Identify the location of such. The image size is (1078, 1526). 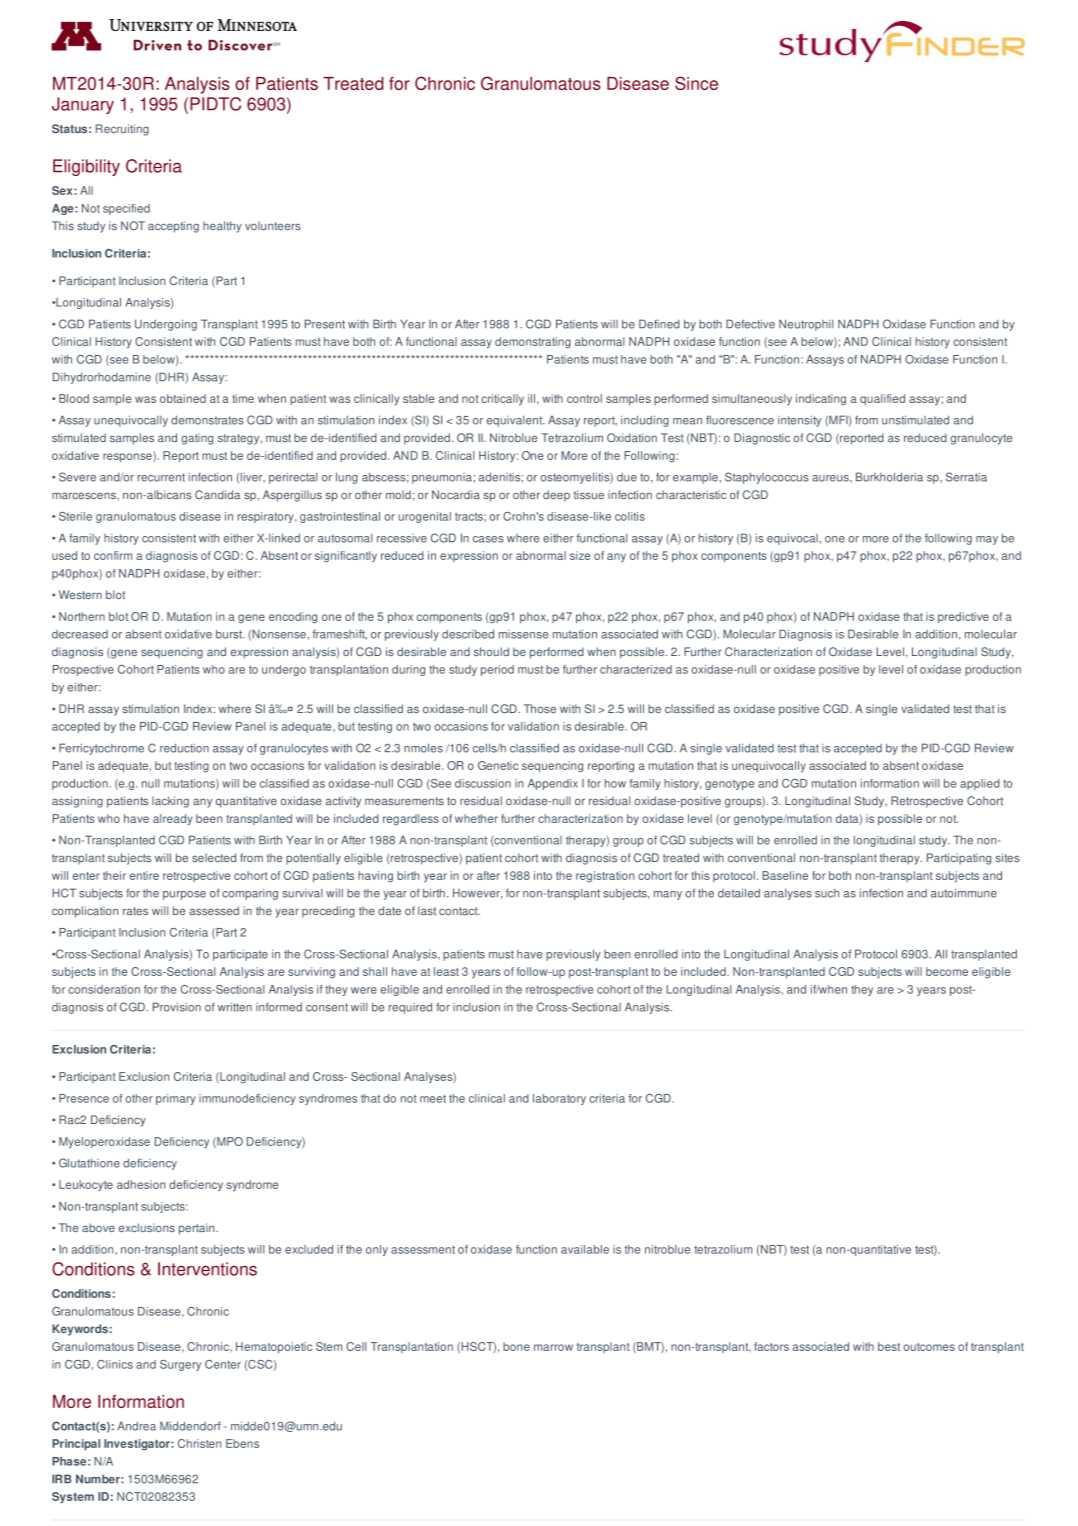
(827, 893).
